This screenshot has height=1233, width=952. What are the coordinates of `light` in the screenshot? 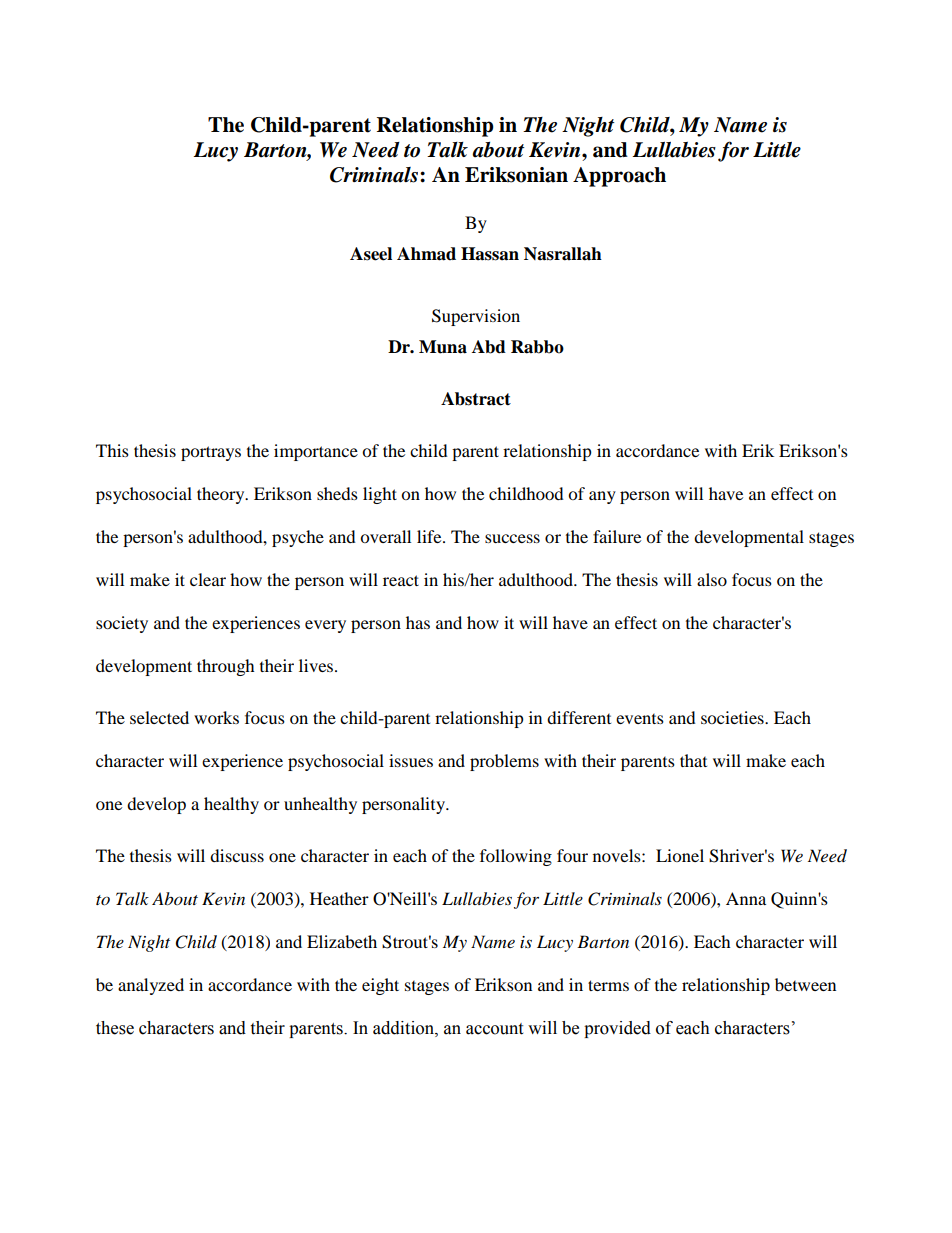 It's located at (380, 495).
